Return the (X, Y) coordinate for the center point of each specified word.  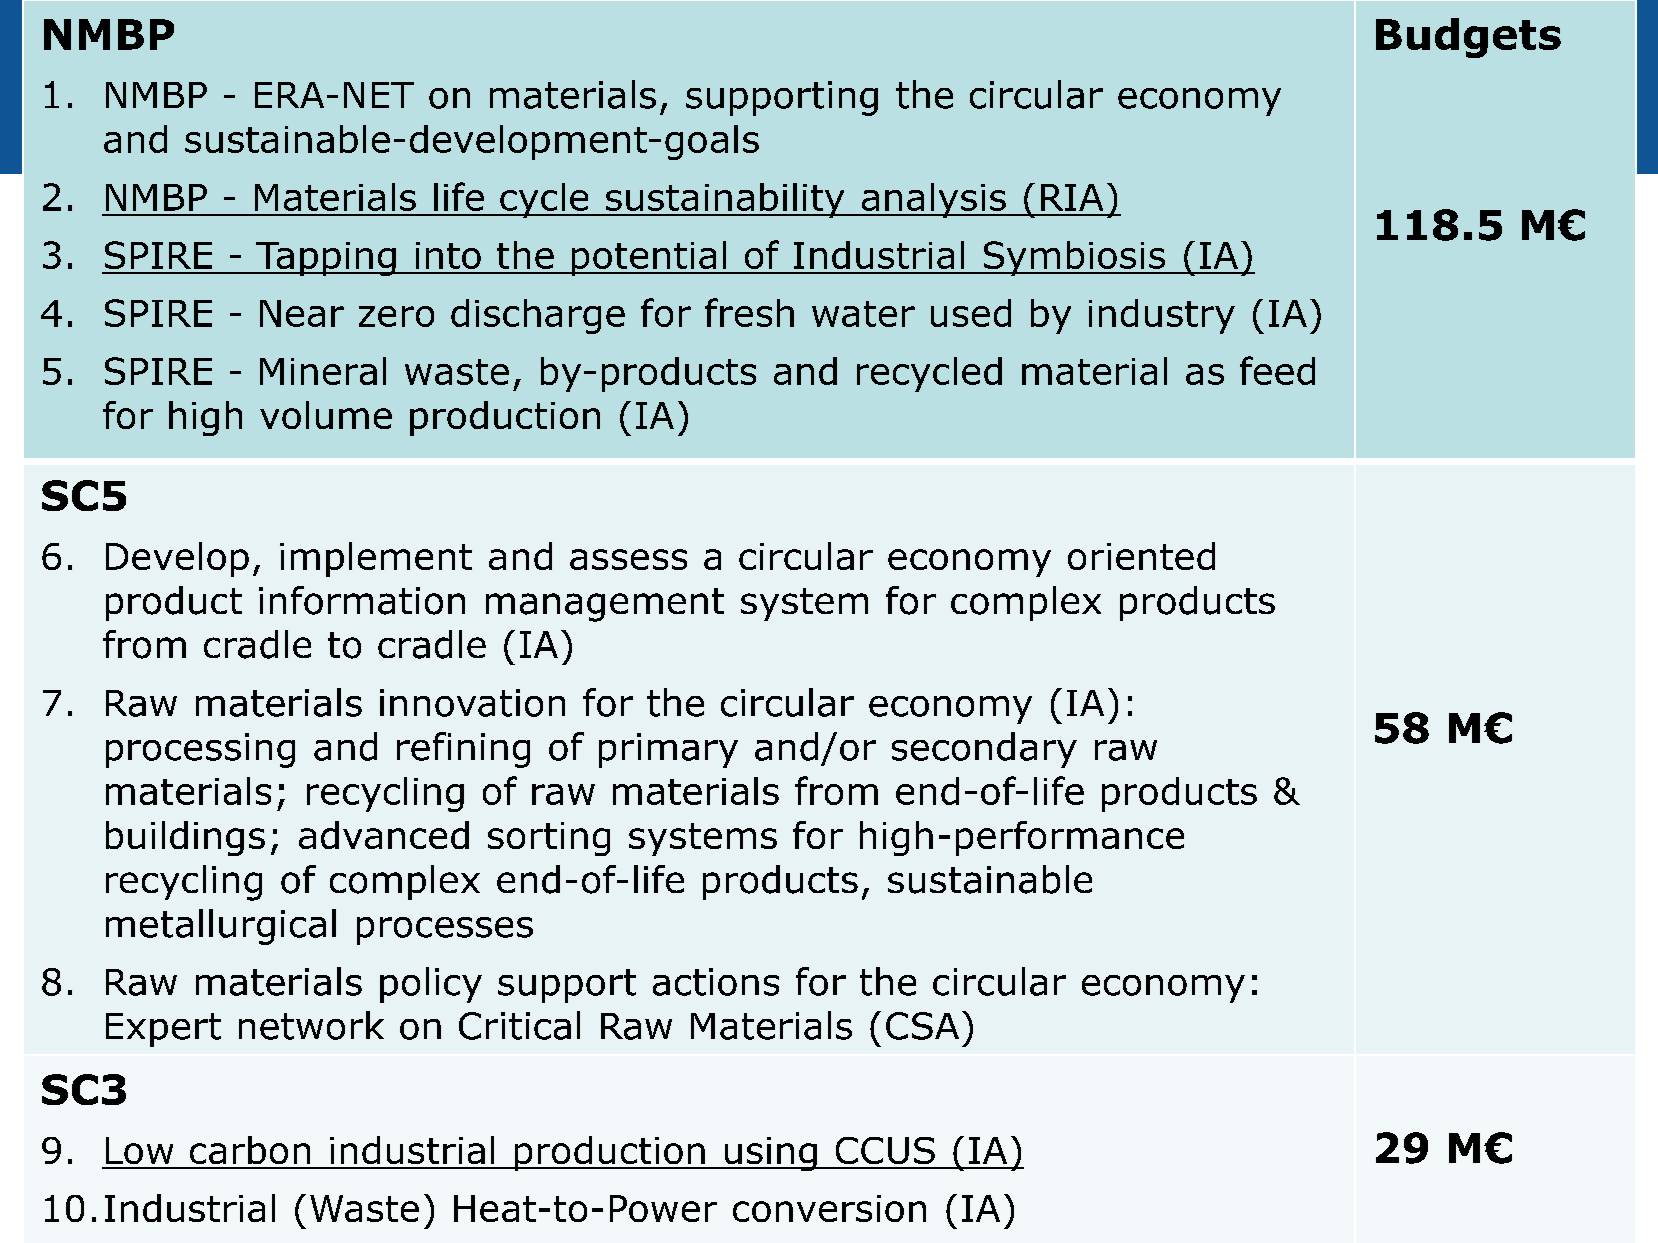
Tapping (326, 259)
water (863, 314)
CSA (922, 1026)
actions (716, 982)
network (311, 1025)
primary (668, 750)
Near (302, 313)
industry (1162, 316)
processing (200, 750)
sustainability (725, 200)
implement (376, 559)
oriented (1141, 556)
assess (628, 559)
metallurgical (221, 927)
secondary (984, 750)
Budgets (1468, 38)
